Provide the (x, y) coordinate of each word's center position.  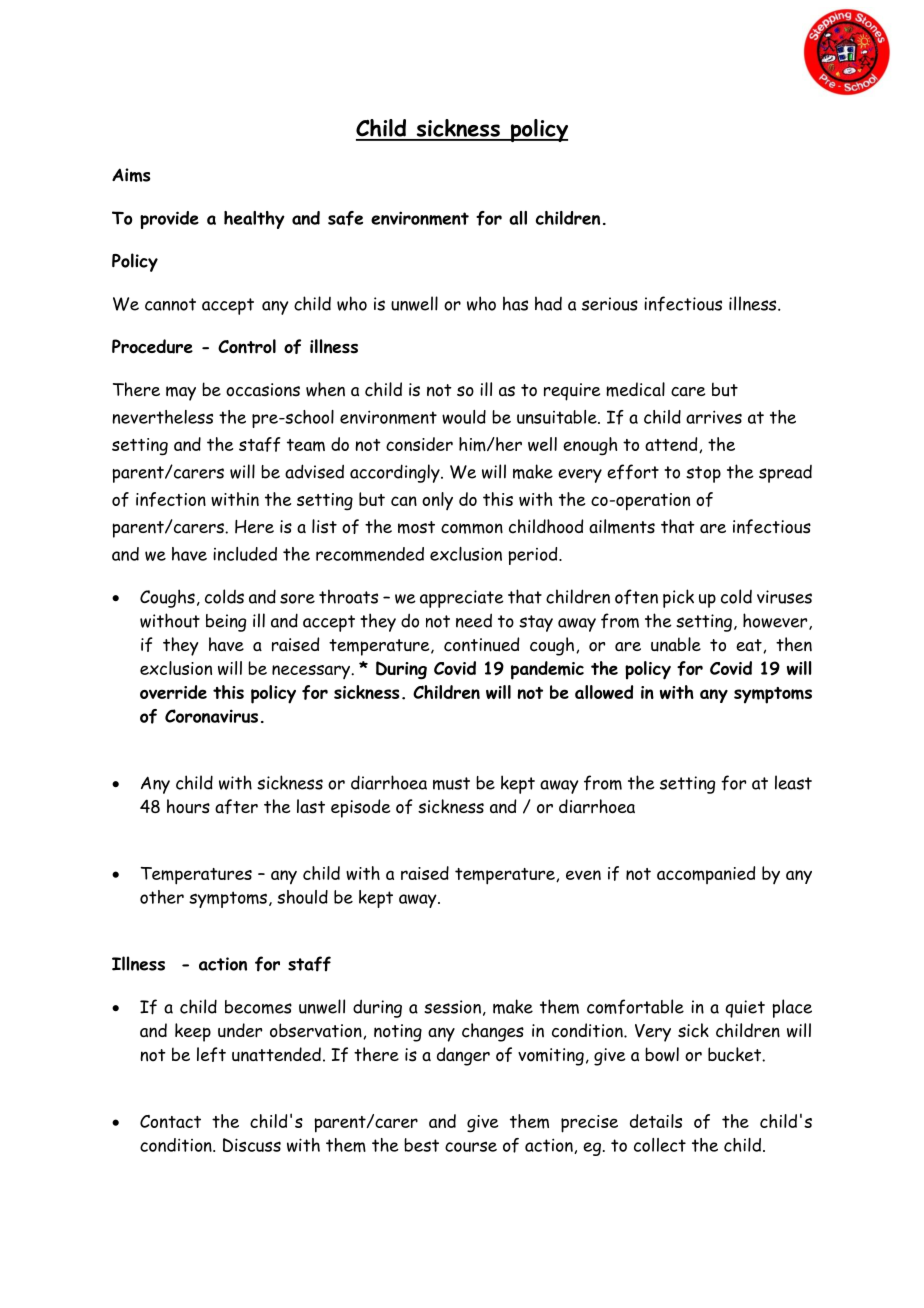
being (226, 623)
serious (610, 304)
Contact (170, 1121)
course (471, 1147)
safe (345, 218)
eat (750, 646)
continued (481, 644)
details (656, 1121)
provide (169, 220)
